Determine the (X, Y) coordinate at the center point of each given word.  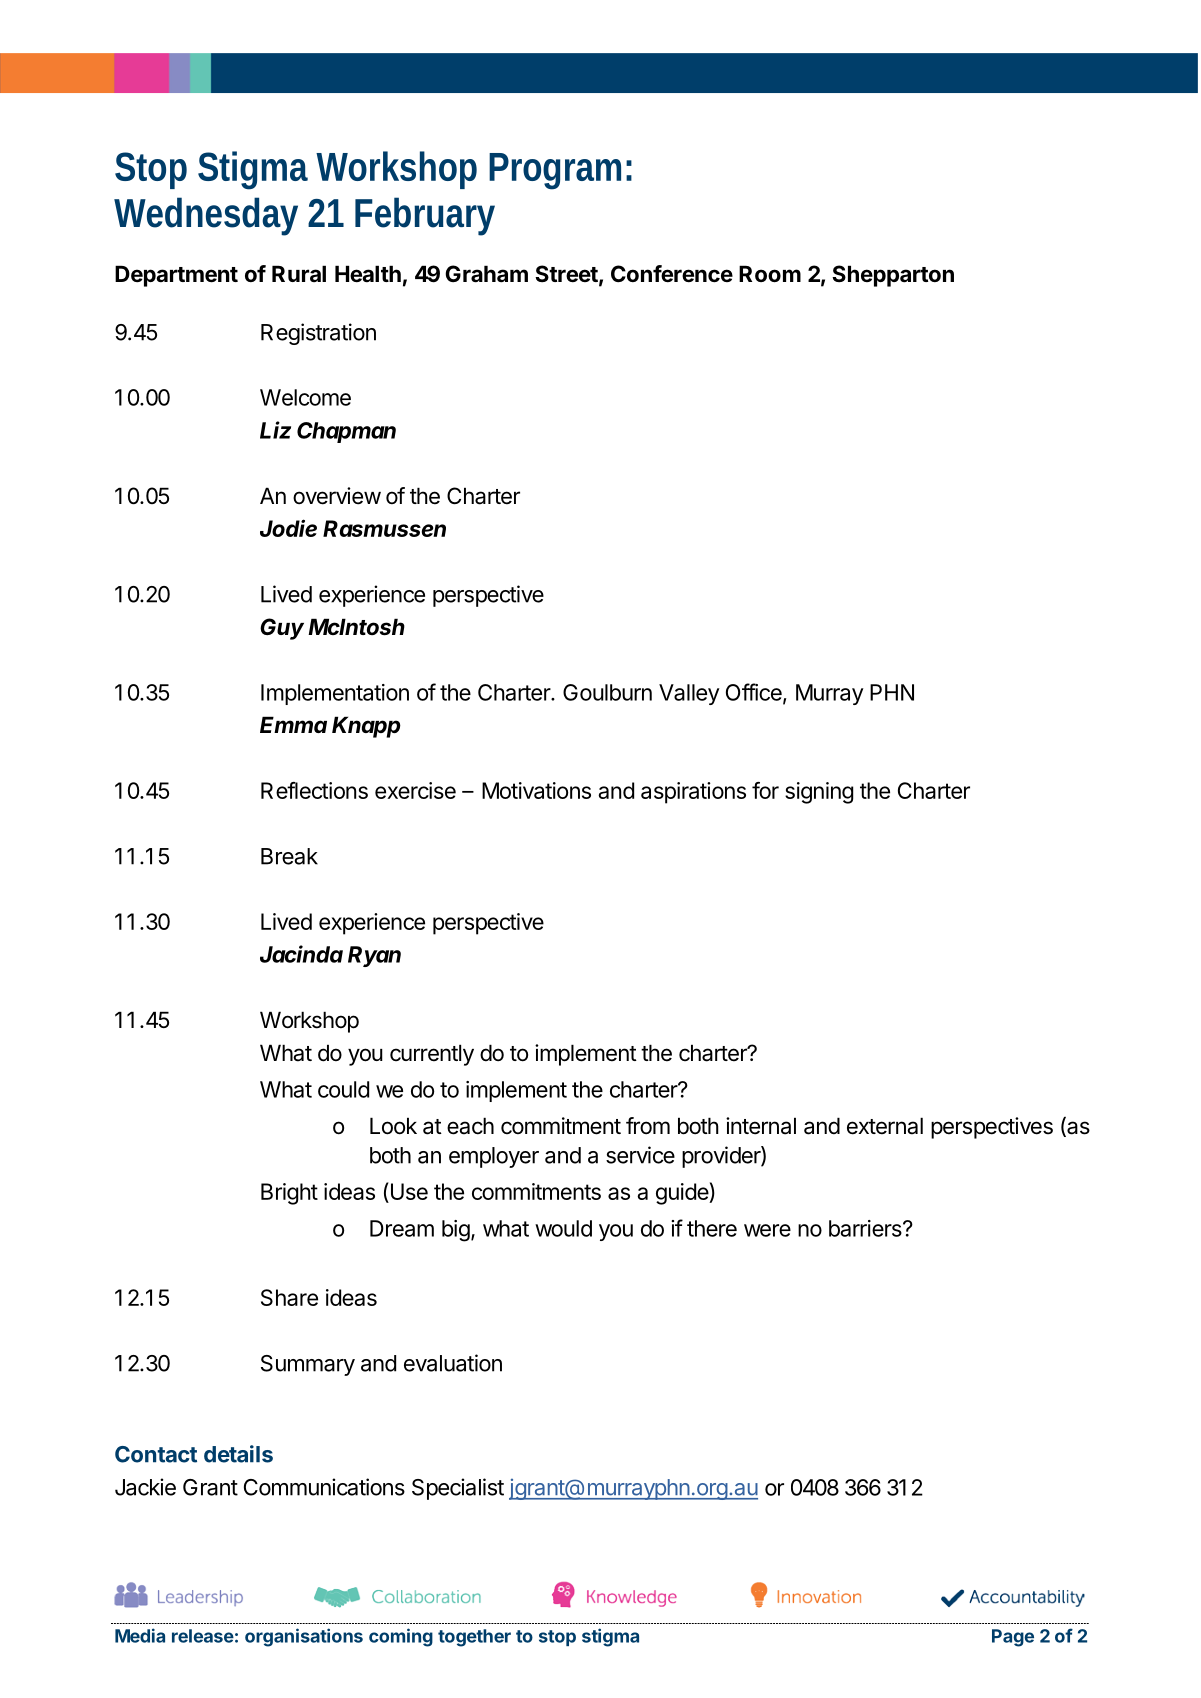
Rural (299, 273)
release (203, 1636)
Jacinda (301, 954)
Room (770, 273)
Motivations (536, 790)
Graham (486, 274)
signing (819, 793)
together (474, 1638)
